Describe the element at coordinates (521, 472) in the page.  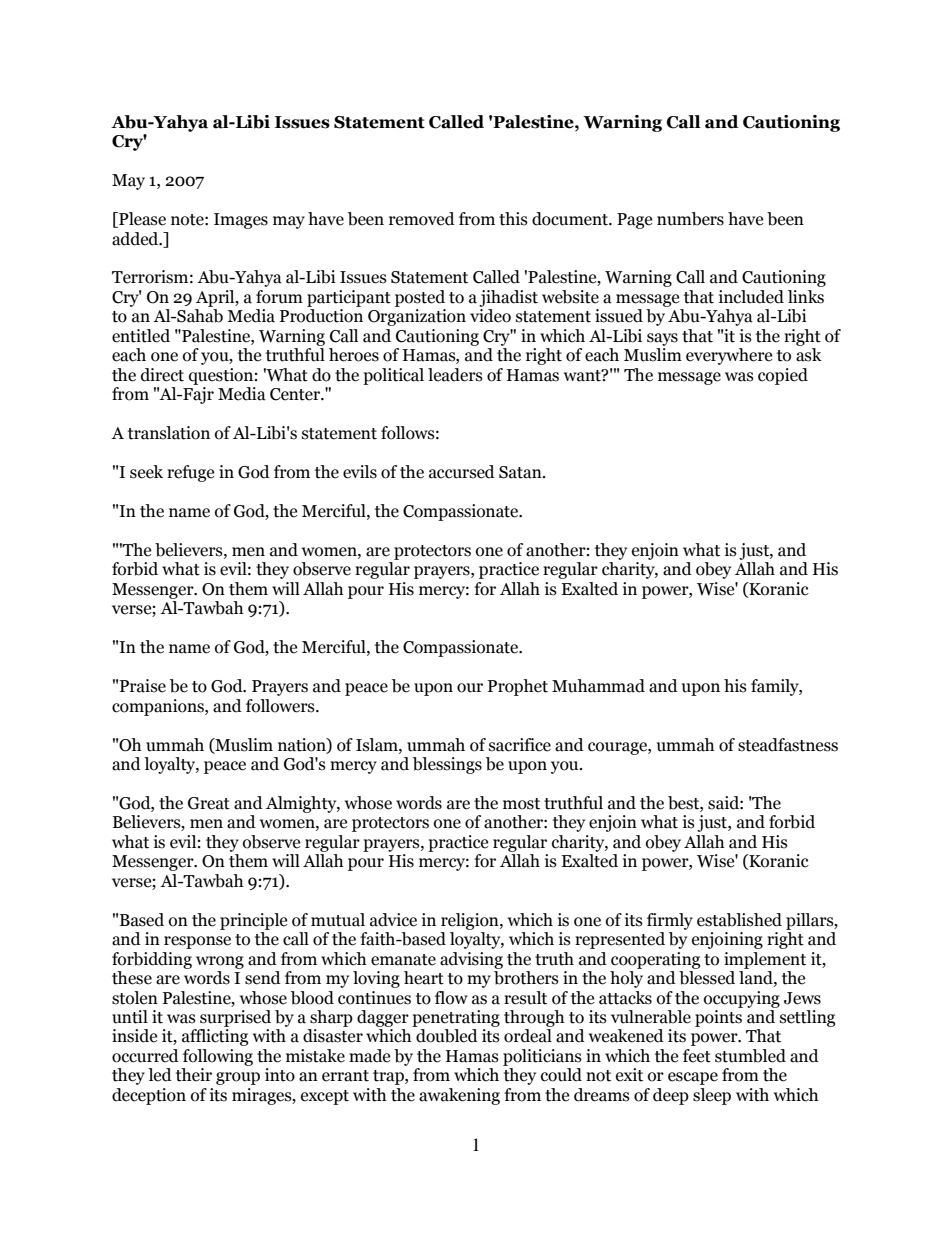
I see `Satan` at that location.
